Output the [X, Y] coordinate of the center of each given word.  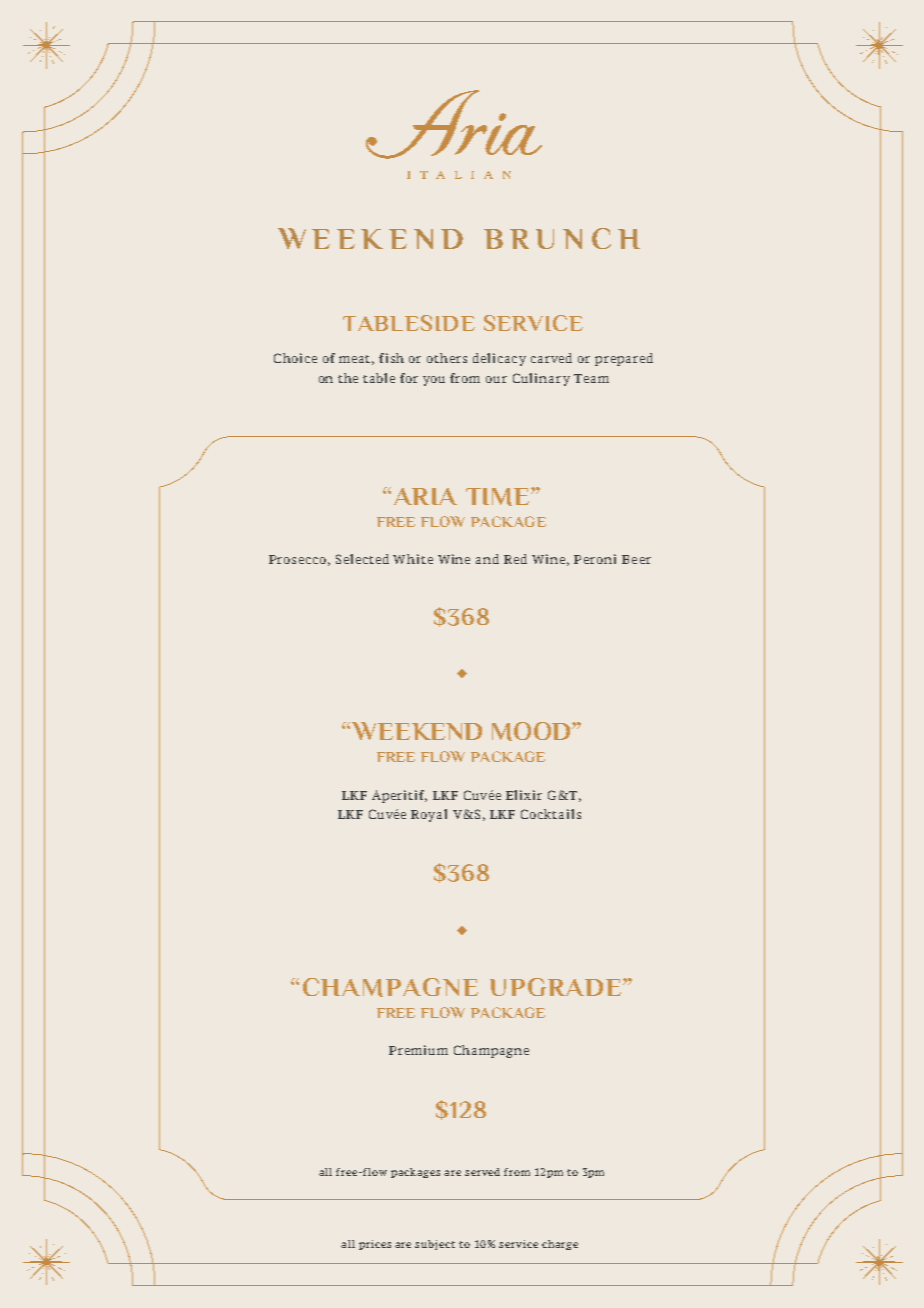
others [447, 358]
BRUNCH [562, 238]
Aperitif [399, 796]
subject [435, 1245]
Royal [429, 815]
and [487, 559]
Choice [295, 358]
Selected [362, 559]
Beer [636, 559]
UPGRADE [557, 987]
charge [560, 1245]
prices [375, 1245]
